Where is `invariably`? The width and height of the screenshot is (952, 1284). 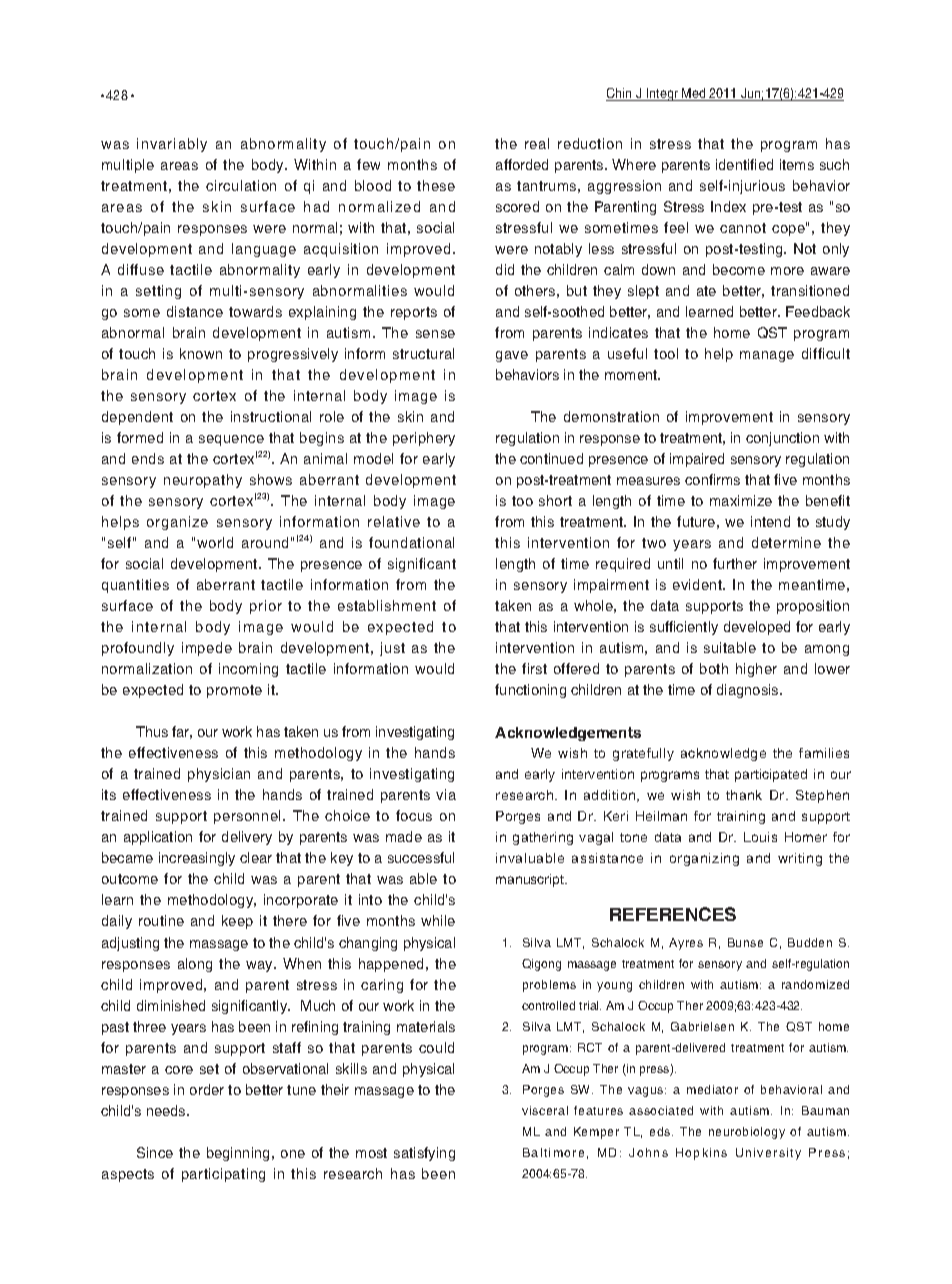
invariably is located at coordinates (172, 145).
